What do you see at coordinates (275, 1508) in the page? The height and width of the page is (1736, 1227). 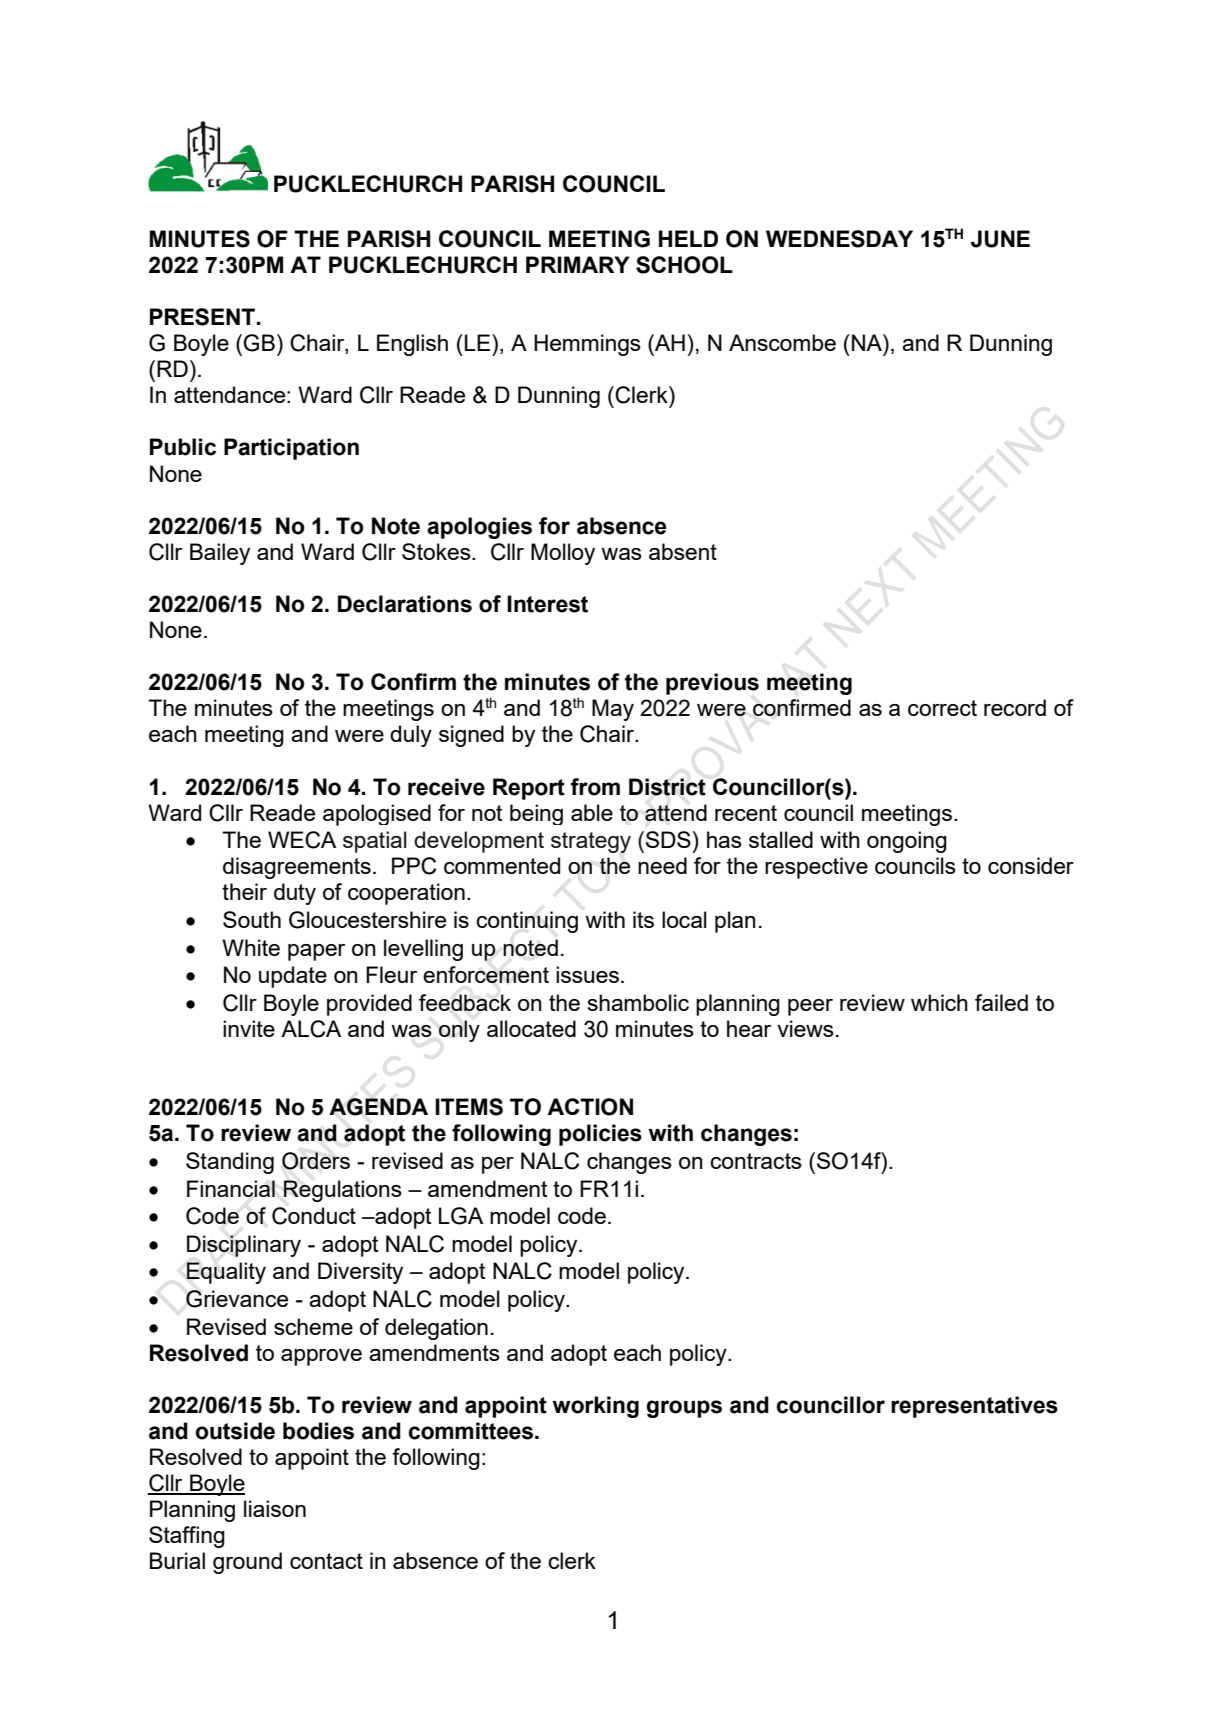 I see `liaison` at bounding box center [275, 1508].
